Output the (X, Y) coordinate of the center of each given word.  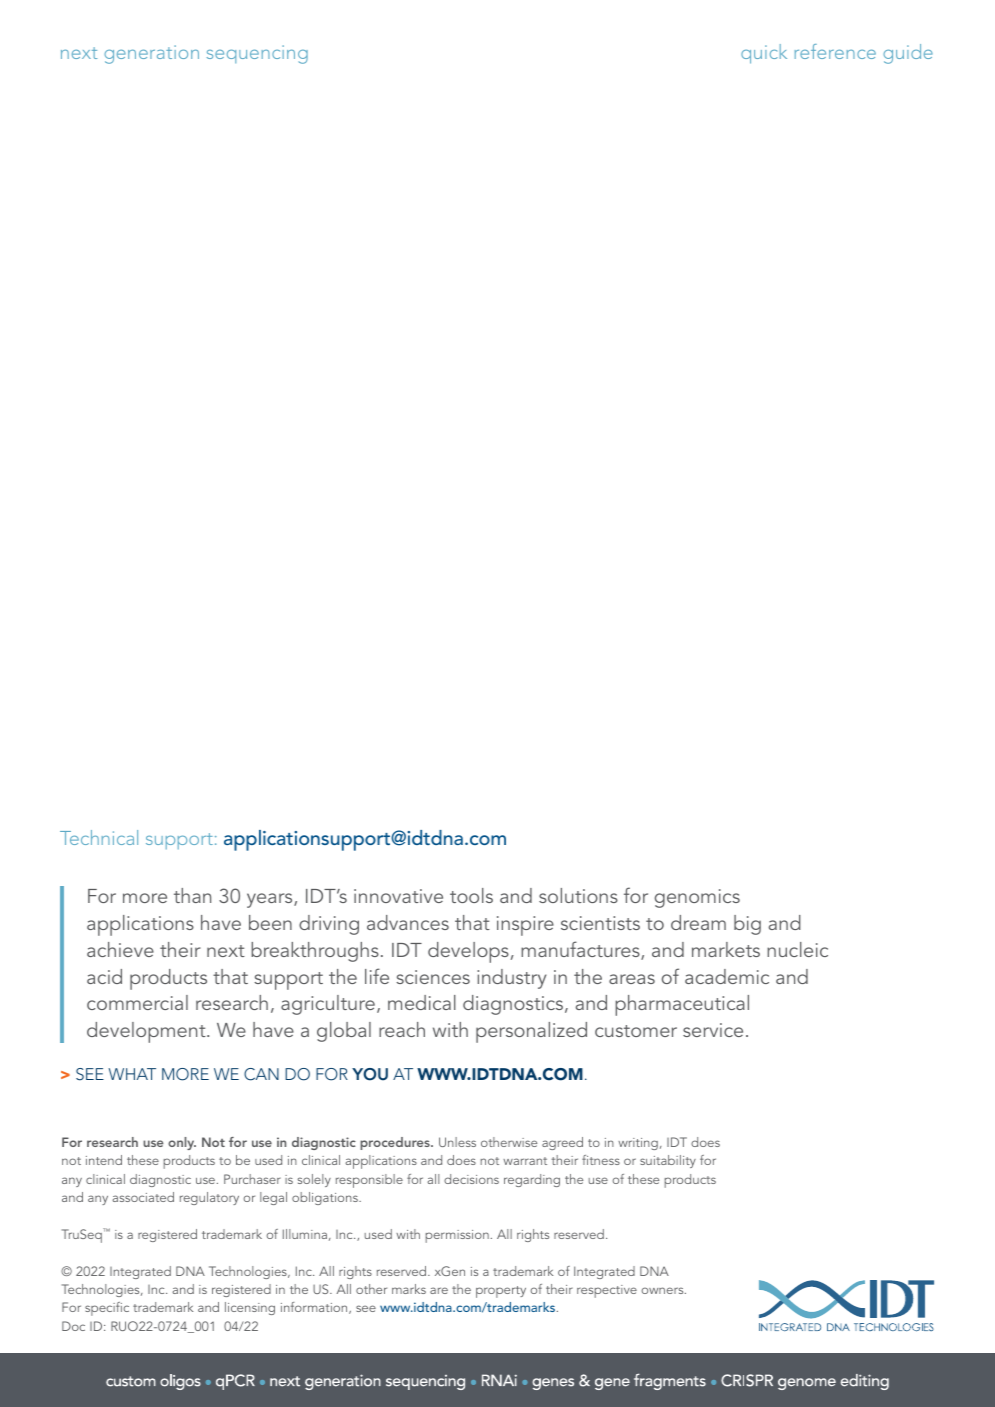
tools (471, 895)
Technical (99, 837)
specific (107, 1309)
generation (151, 54)
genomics (697, 898)
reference (835, 51)
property (501, 1292)
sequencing (257, 54)
